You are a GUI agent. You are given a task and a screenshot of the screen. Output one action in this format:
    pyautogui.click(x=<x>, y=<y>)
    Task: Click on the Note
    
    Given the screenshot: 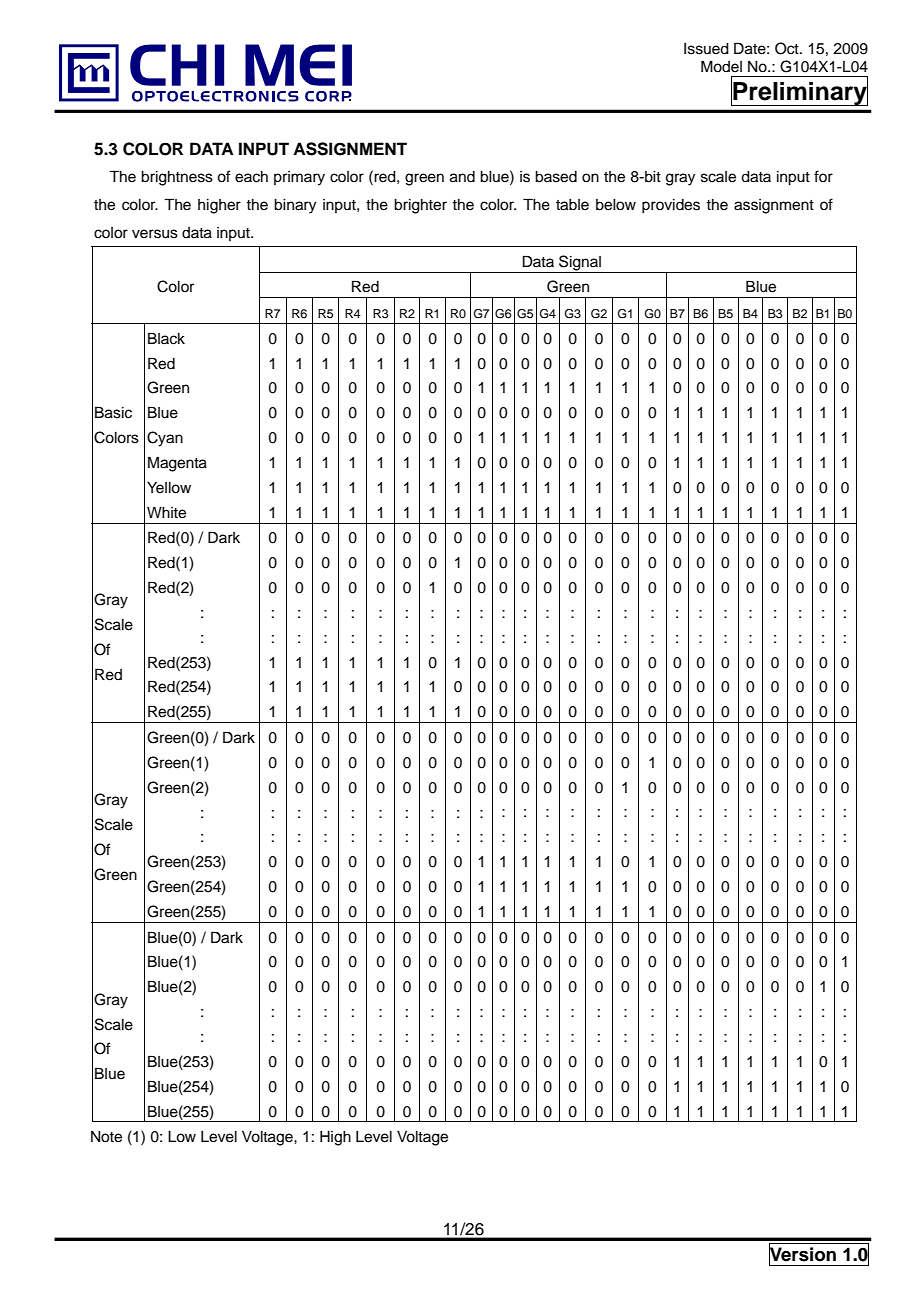 What is the action you would take?
    pyautogui.click(x=106, y=1137)
